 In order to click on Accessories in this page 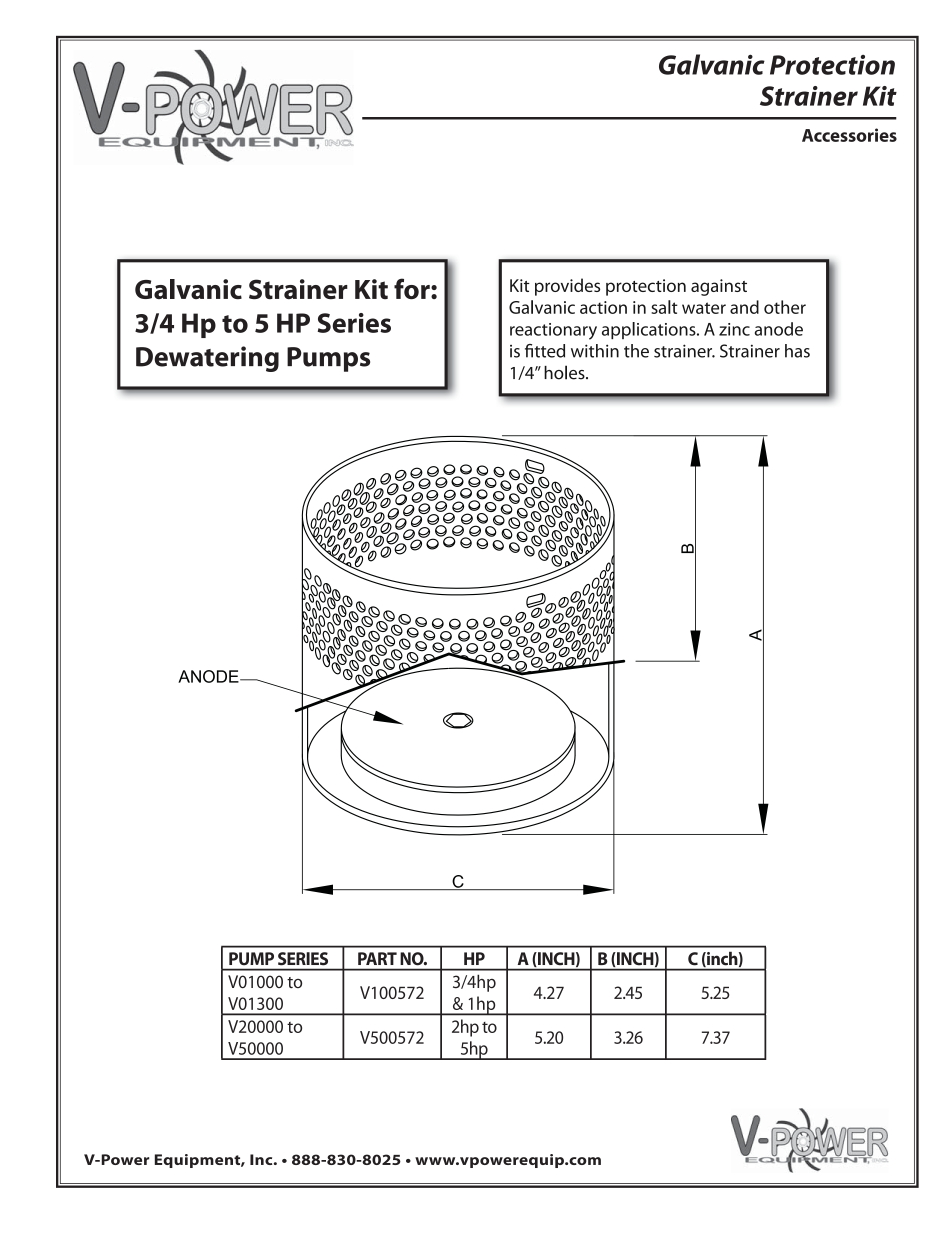, I will do `click(849, 135)`.
